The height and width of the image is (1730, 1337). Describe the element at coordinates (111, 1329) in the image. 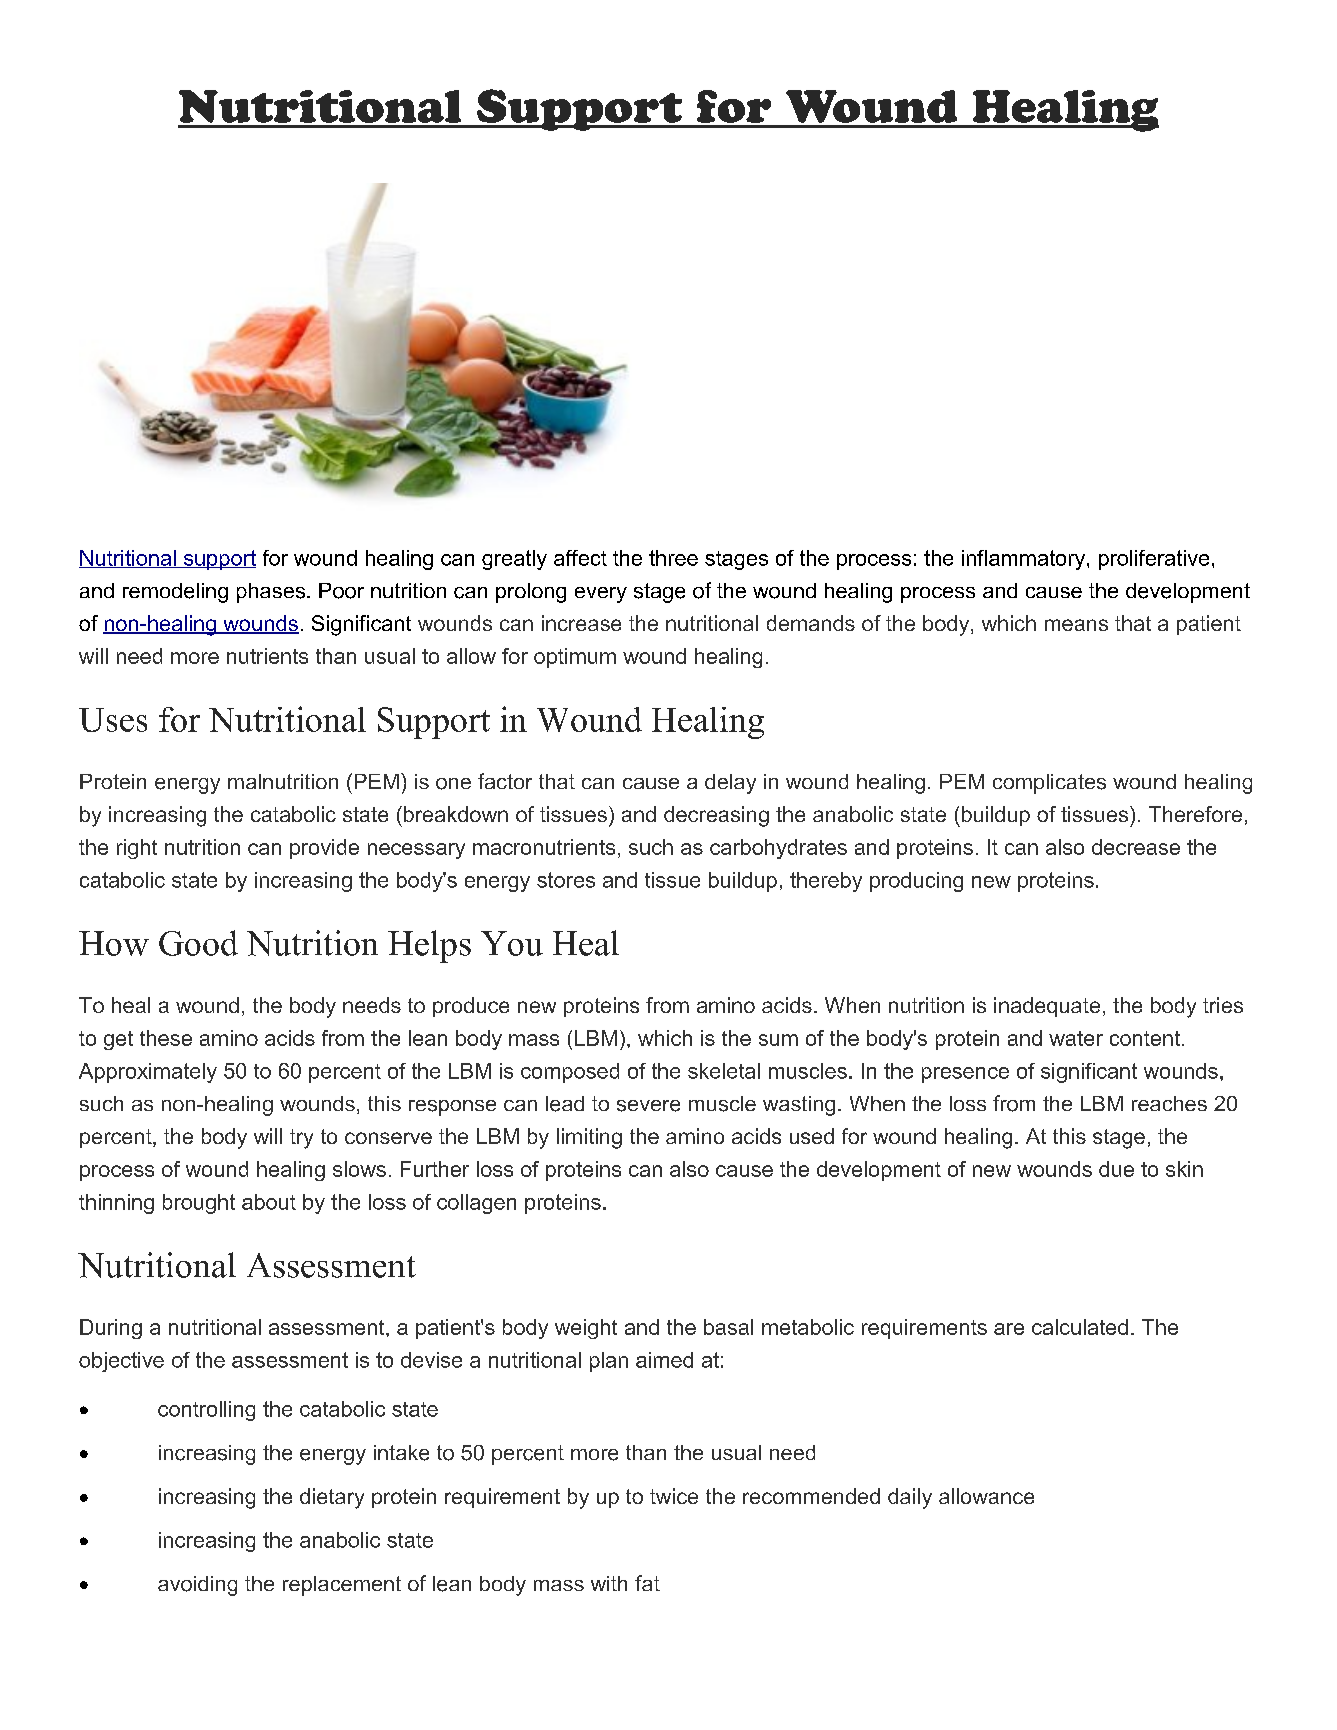

I see `During` at that location.
